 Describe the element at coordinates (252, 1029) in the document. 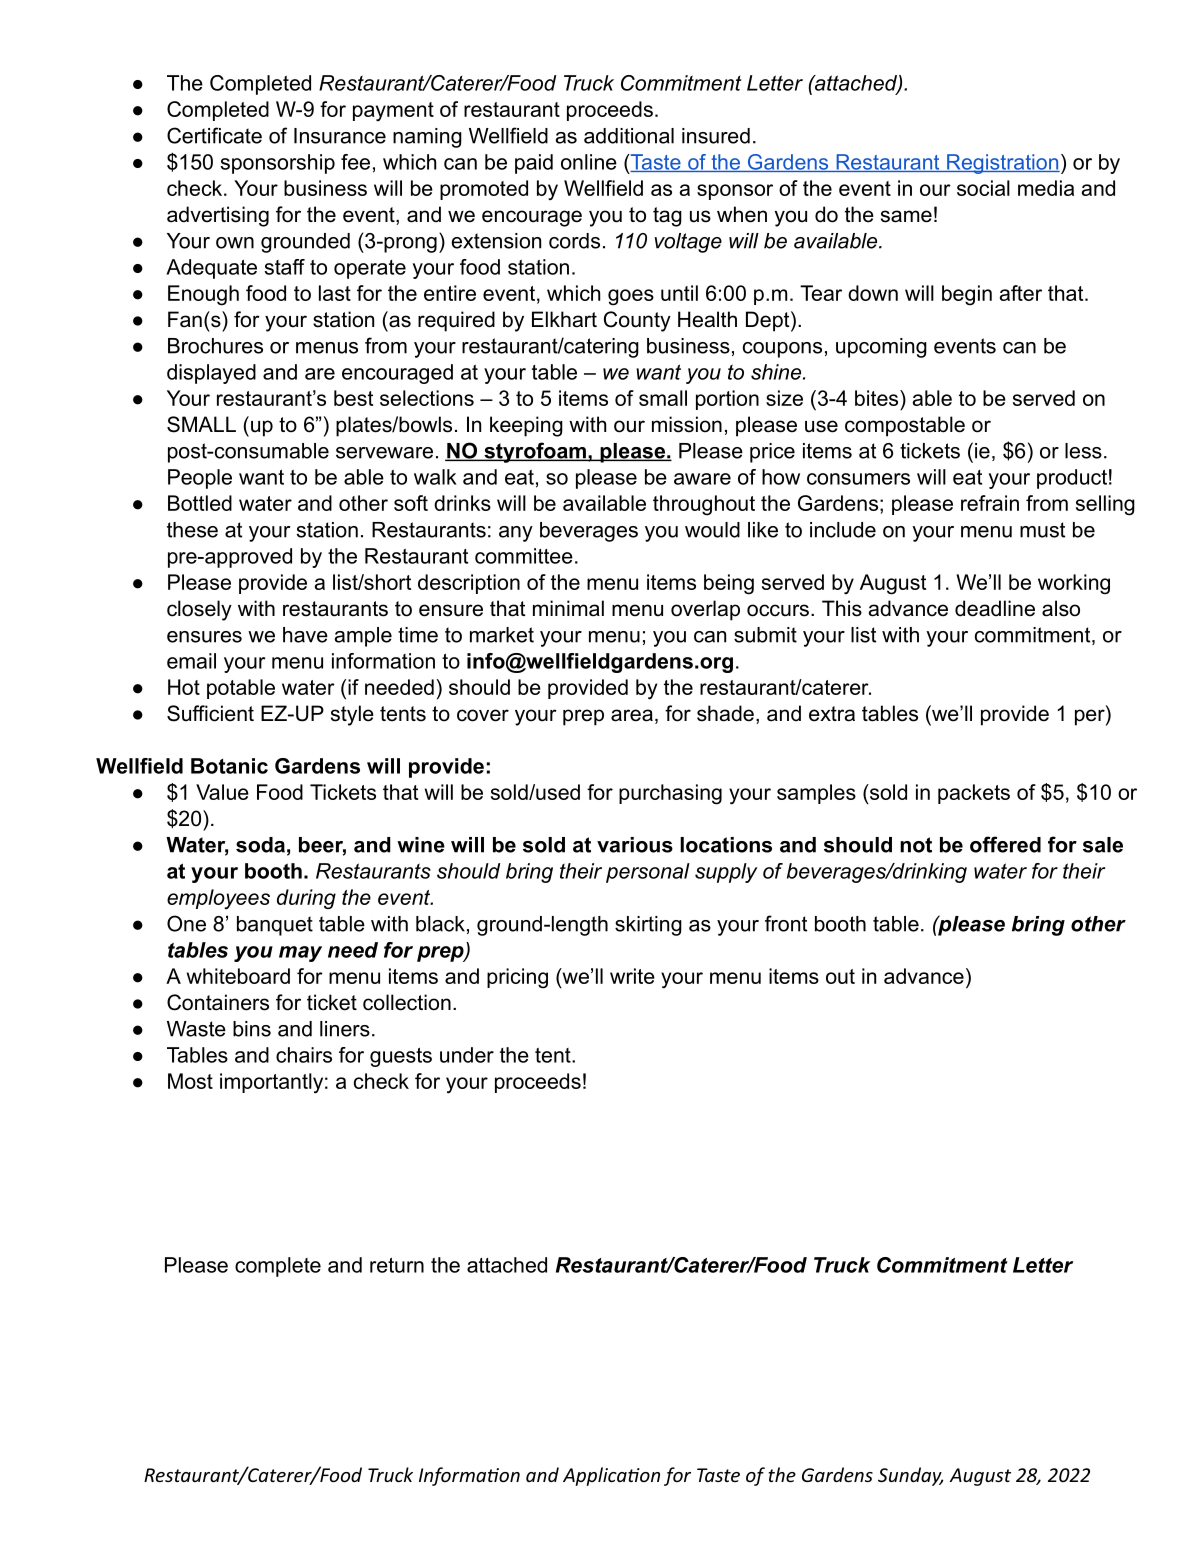

I see `bins` at that location.
